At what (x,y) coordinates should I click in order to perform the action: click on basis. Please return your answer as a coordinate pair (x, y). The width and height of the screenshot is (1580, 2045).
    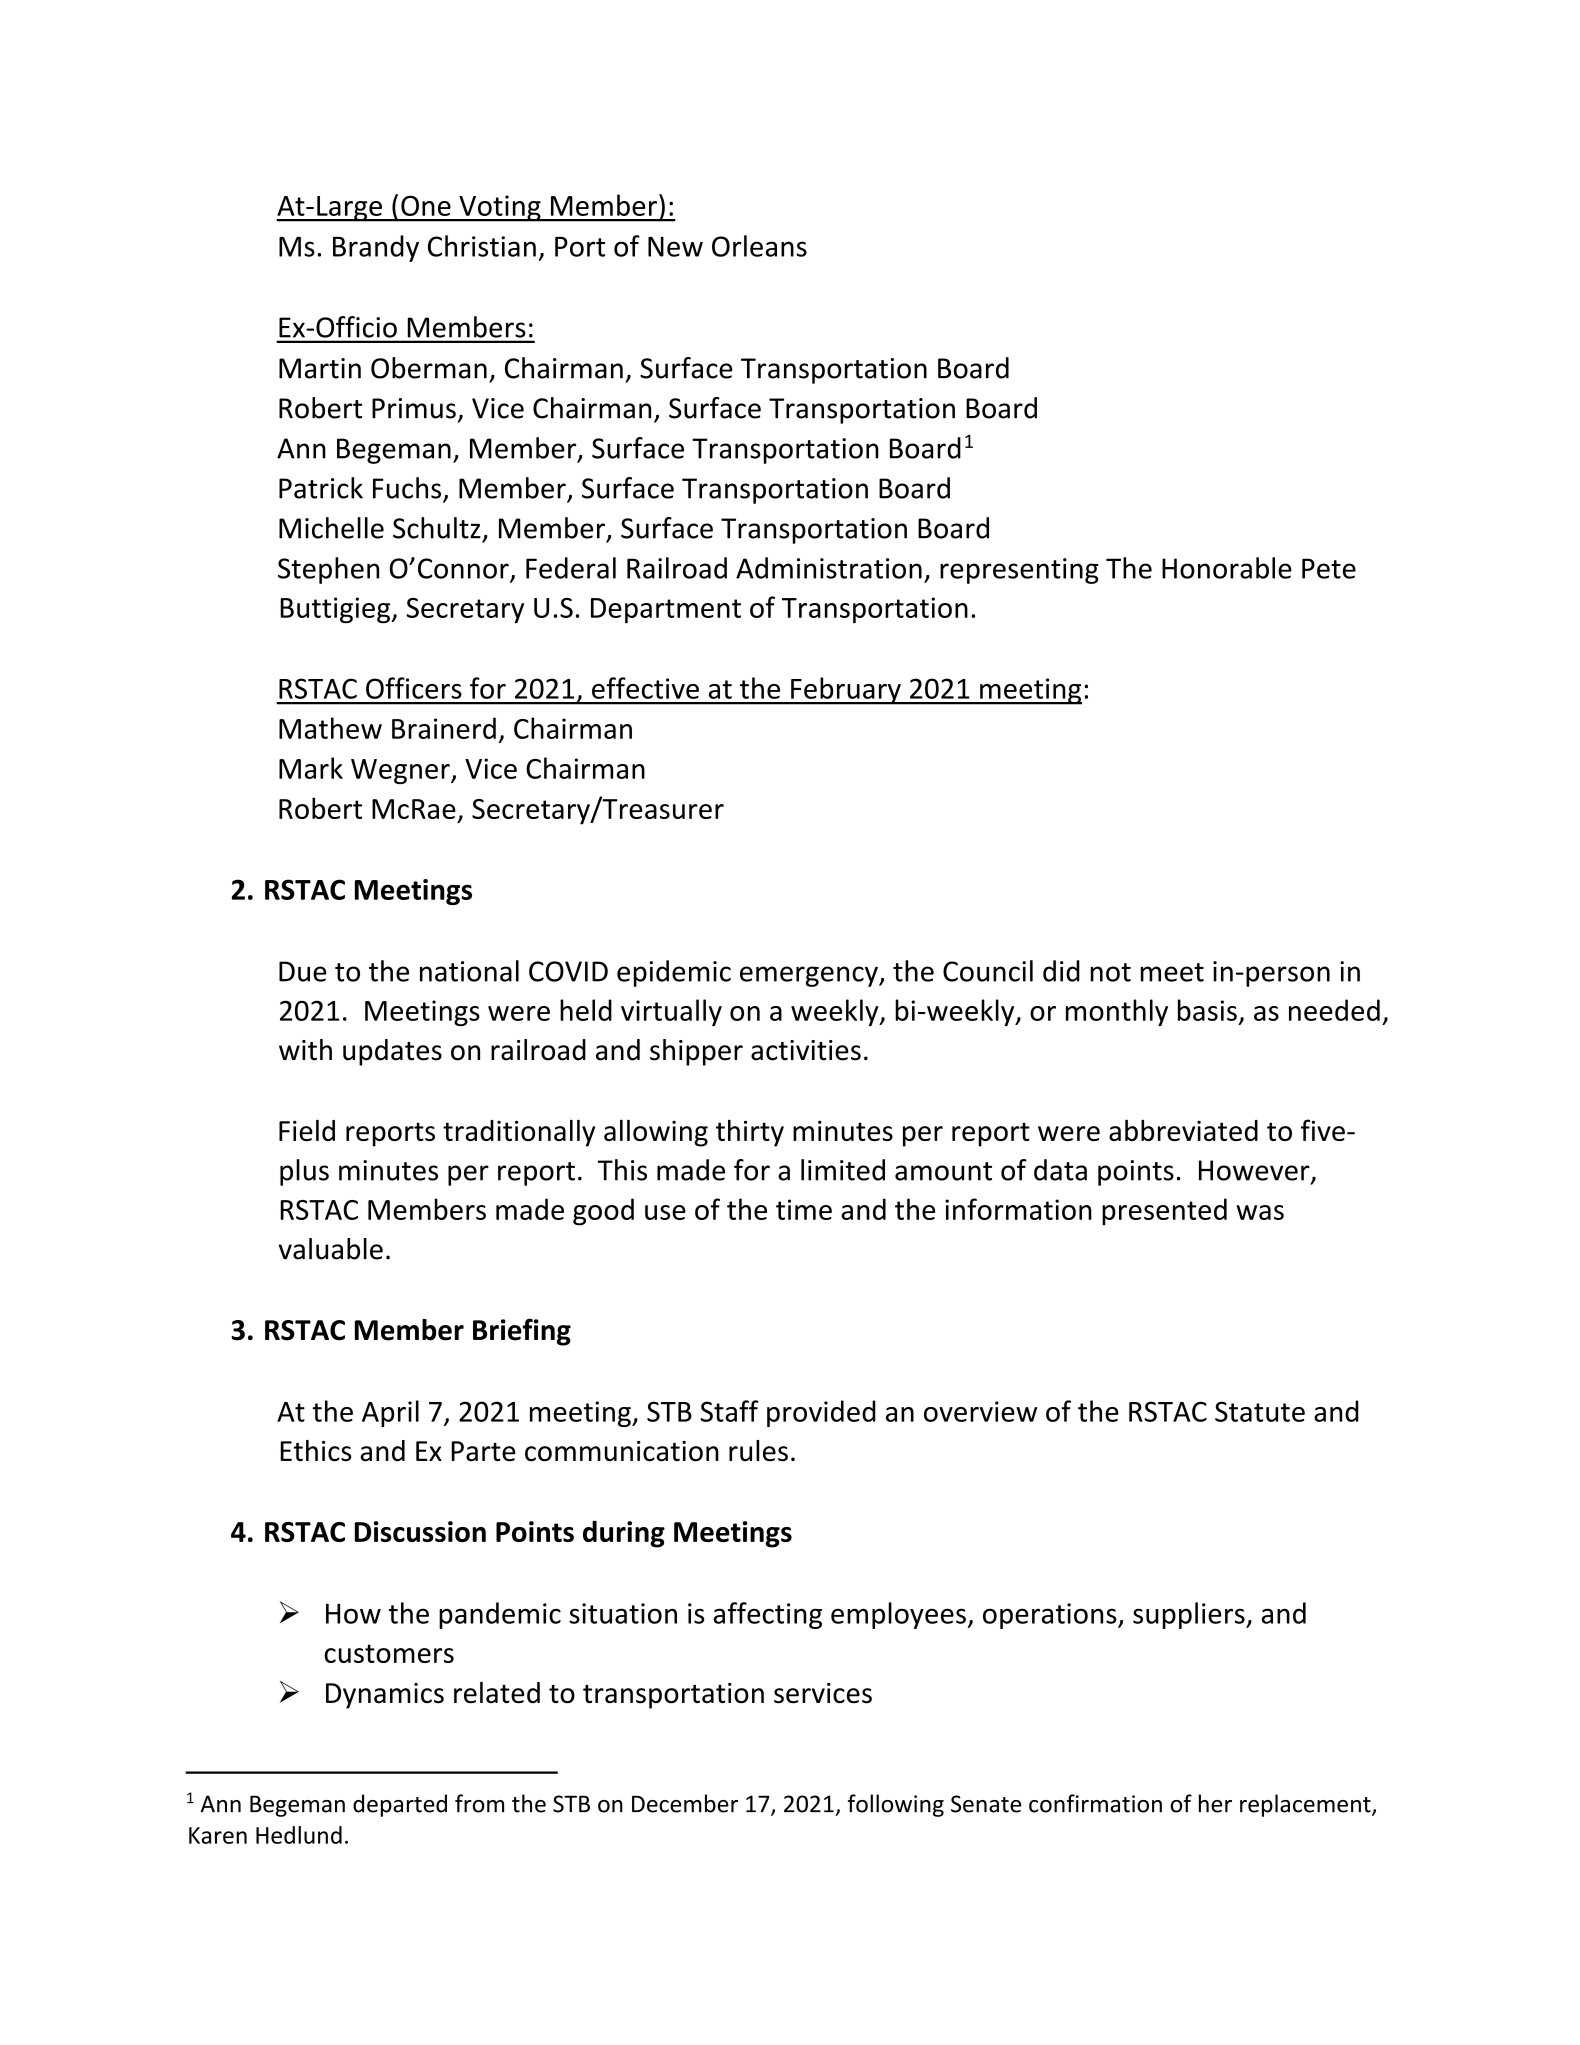
    Looking at the image, I should click on (1207, 1010).
